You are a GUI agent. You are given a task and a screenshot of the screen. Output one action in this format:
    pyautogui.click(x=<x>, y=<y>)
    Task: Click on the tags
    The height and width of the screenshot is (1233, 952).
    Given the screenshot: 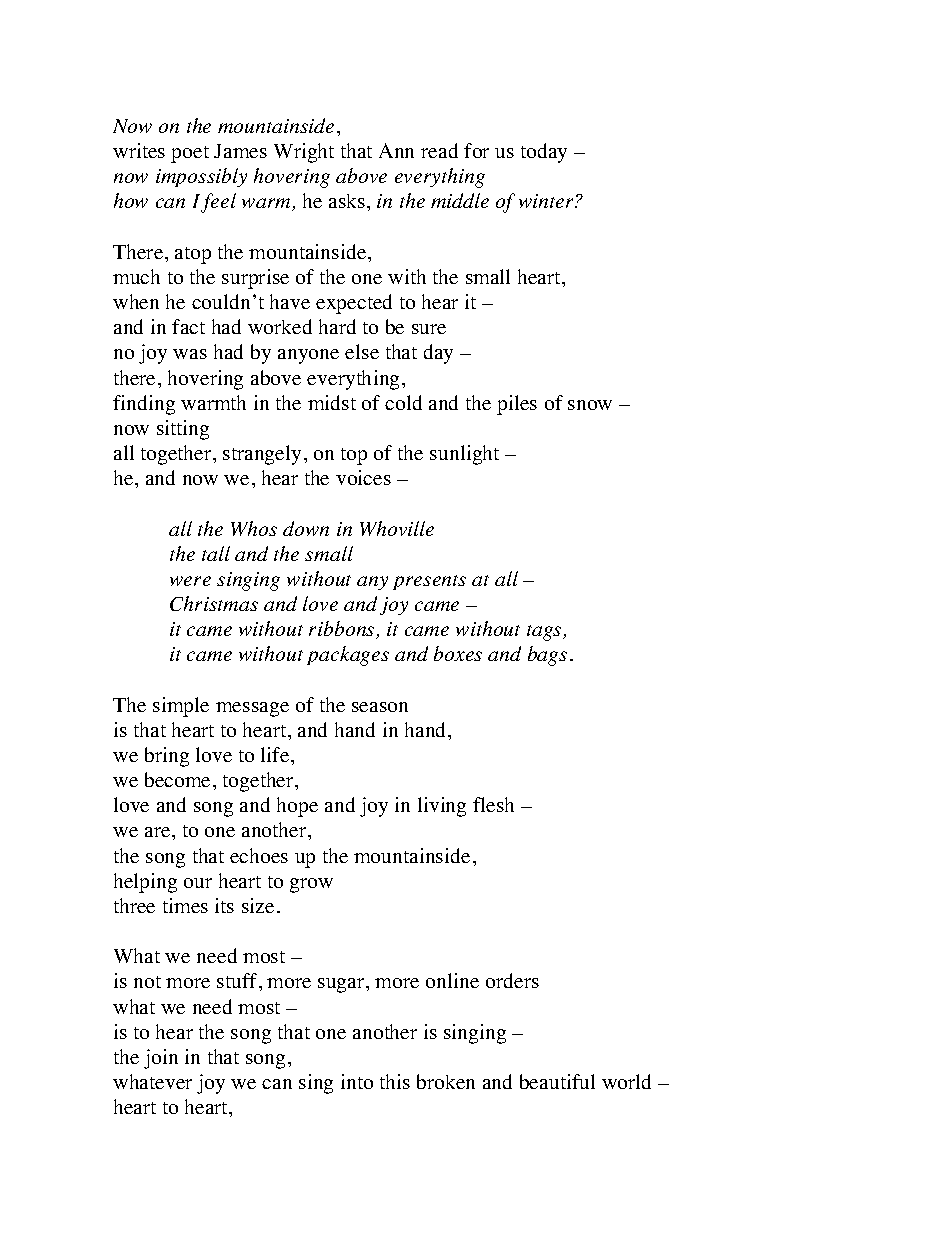 What is the action you would take?
    pyautogui.click(x=545, y=633)
